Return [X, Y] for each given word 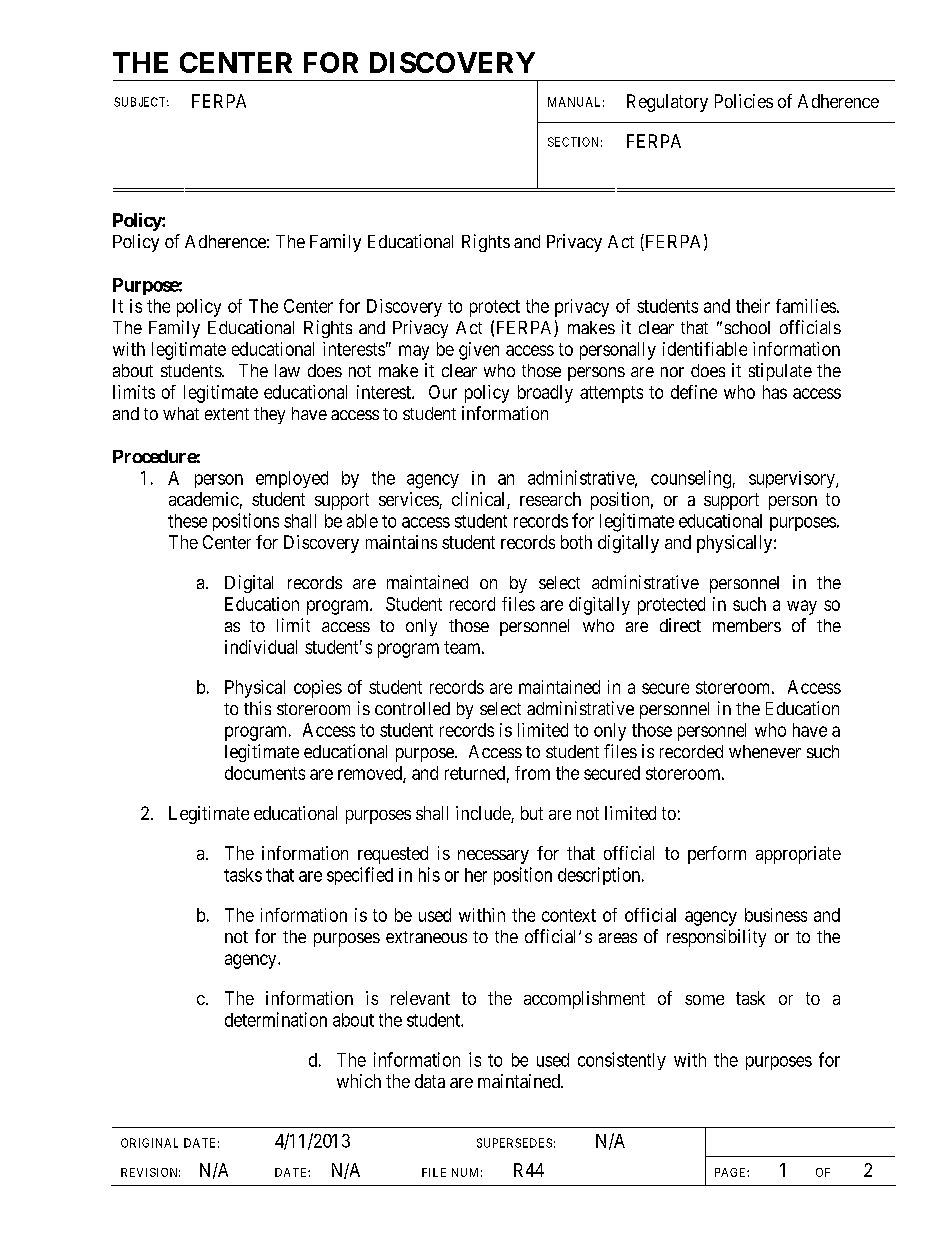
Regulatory [667, 103]
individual [261, 647]
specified [360, 876]
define [694, 392]
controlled [412, 708]
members [747, 625]
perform [717, 855]
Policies [744, 101]
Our [443, 392]
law [287, 370]
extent [227, 414]
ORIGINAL [149, 1143]
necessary [493, 857]
